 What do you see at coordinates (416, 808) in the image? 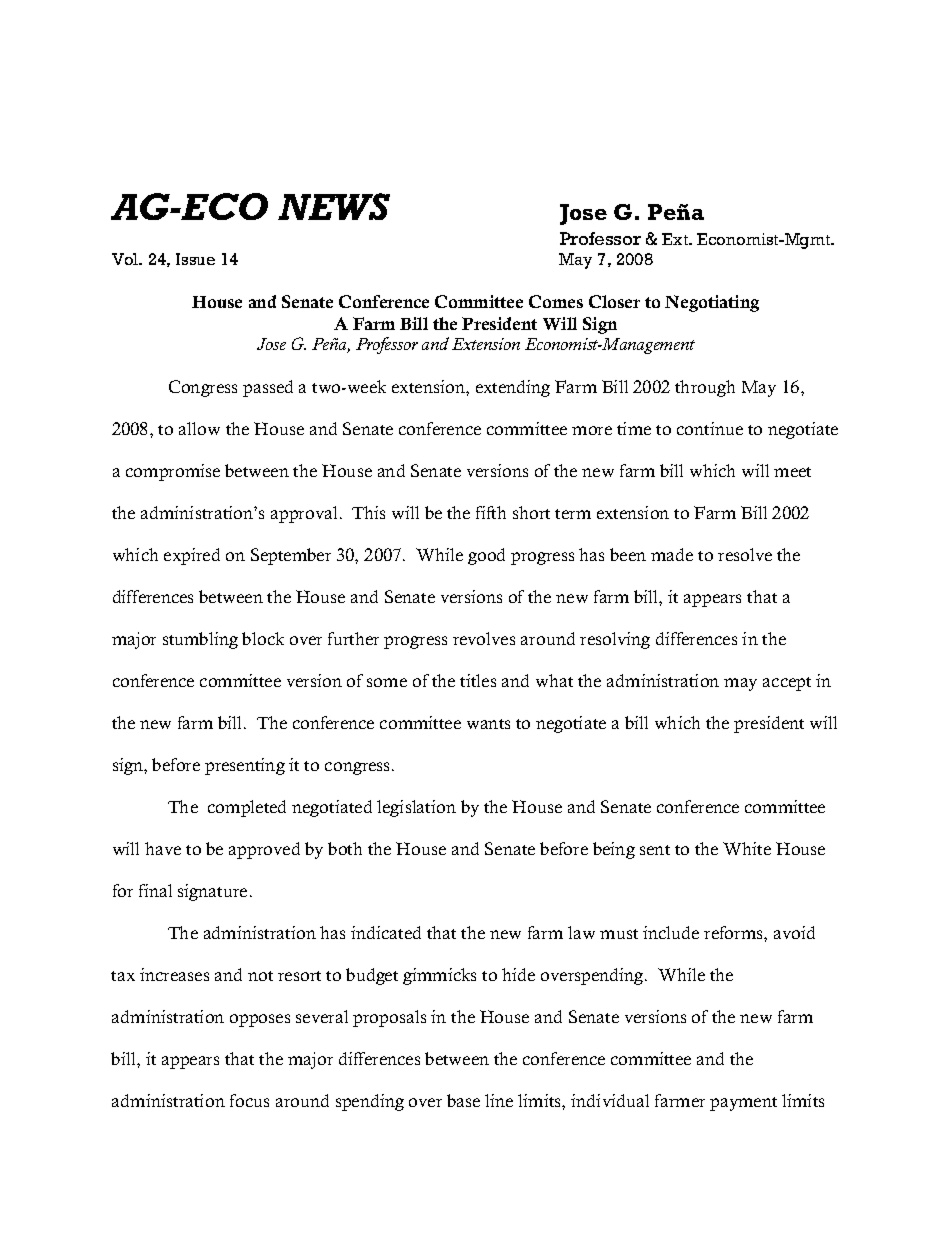
I see `legislation` at bounding box center [416, 808].
